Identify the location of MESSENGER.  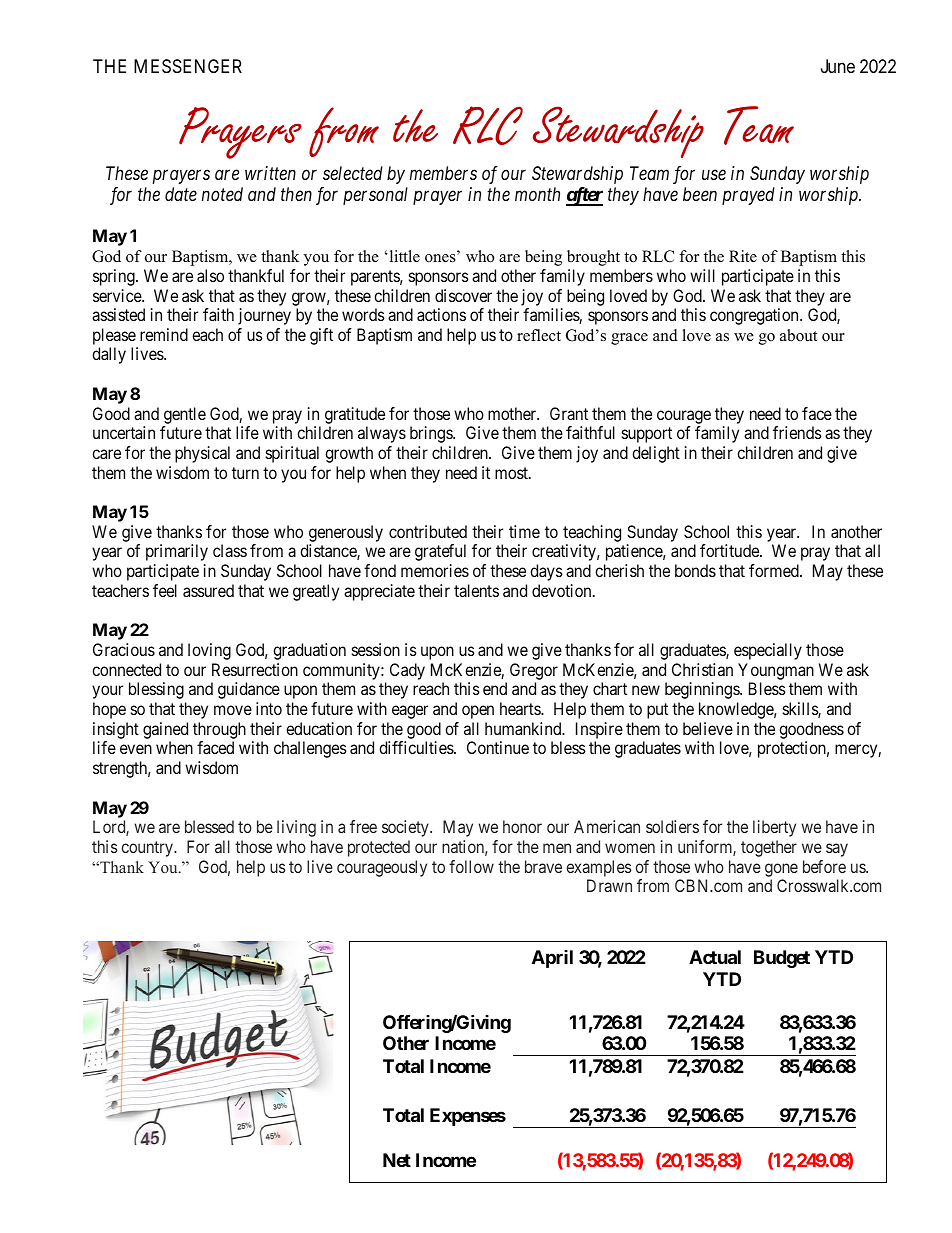
(188, 66).
